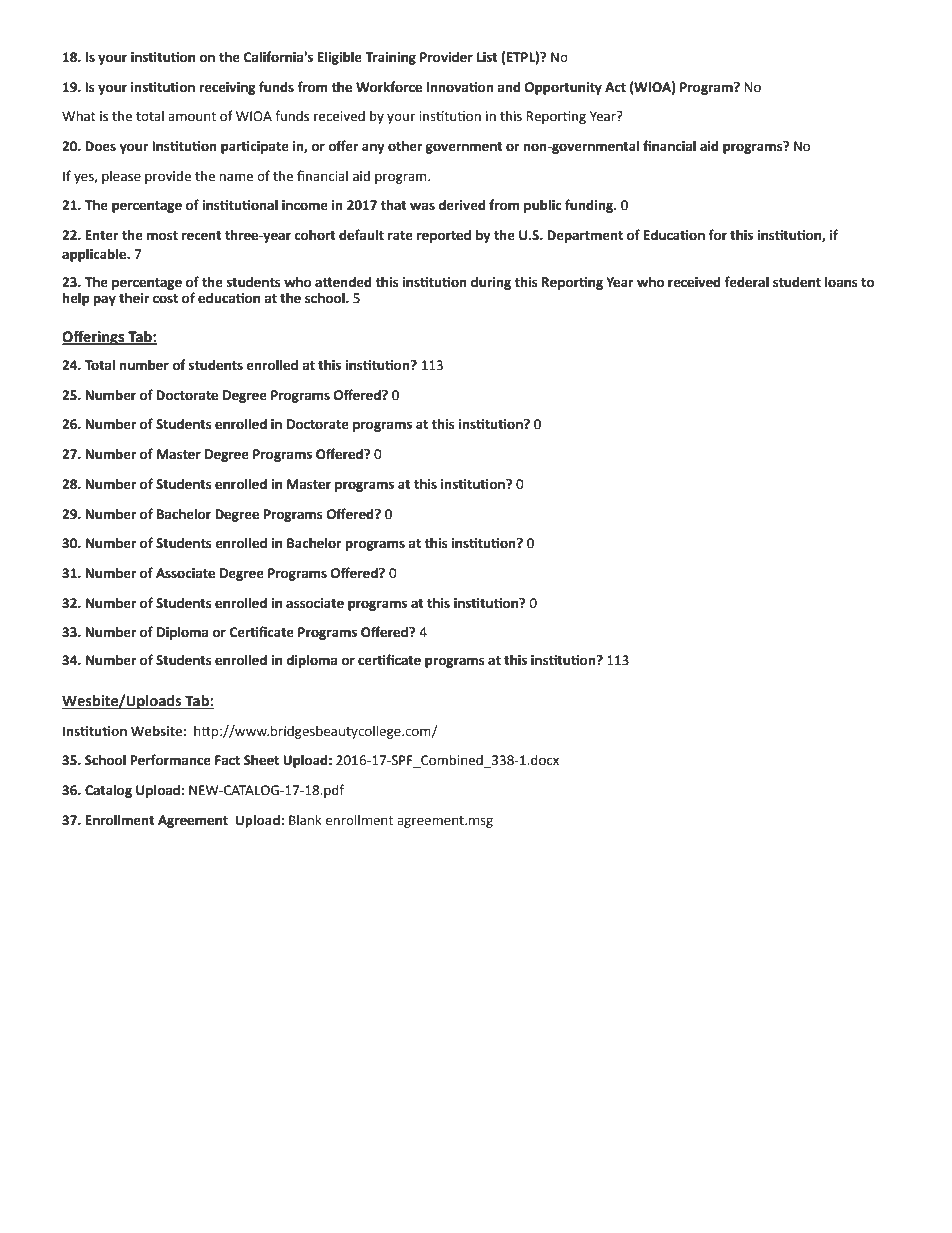 The height and width of the page is (1233, 952). What do you see at coordinates (841, 282) in the page?
I see `loans` at bounding box center [841, 282].
